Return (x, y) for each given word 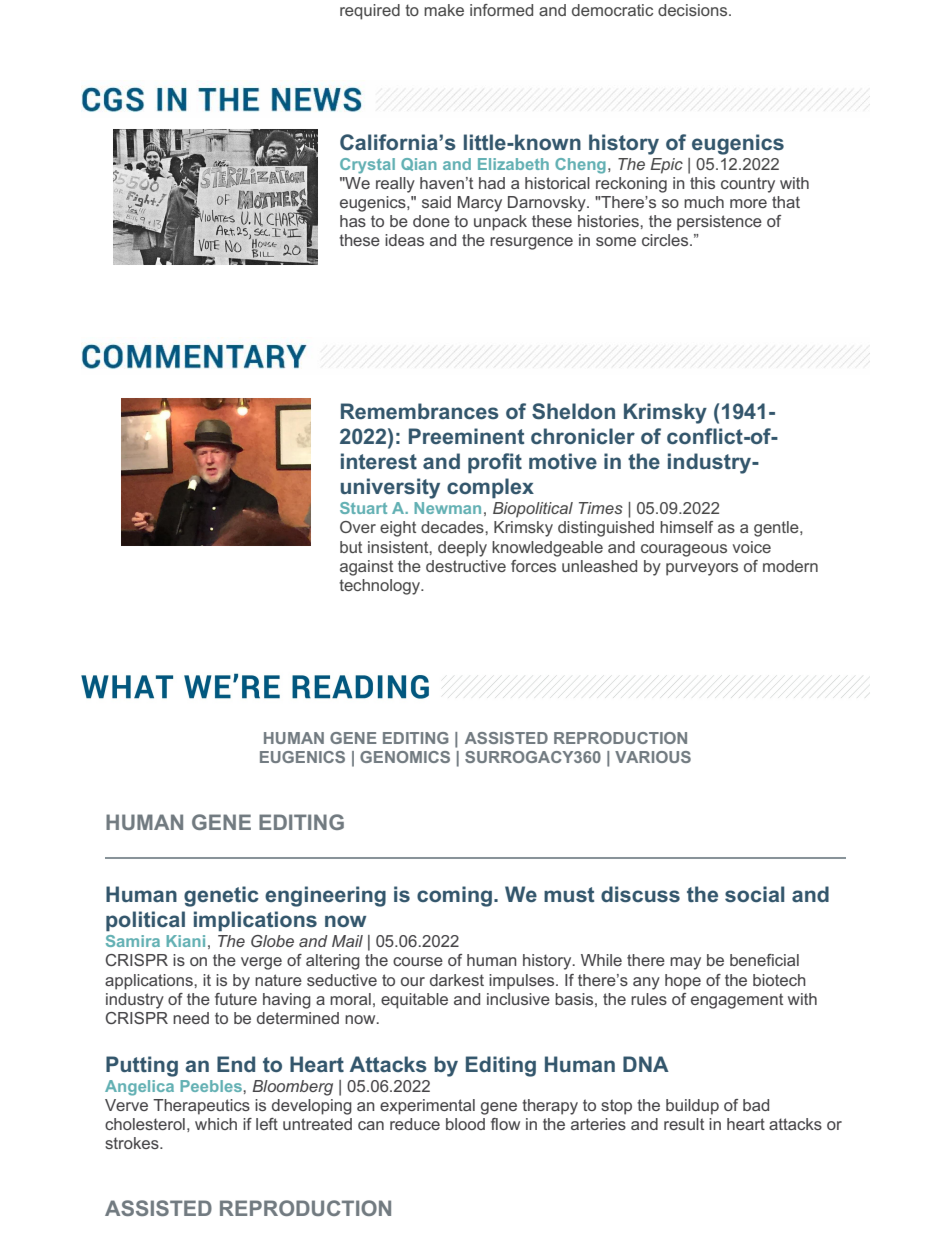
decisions (694, 10)
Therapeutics (201, 1107)
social (754, 894)
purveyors (702, 569)
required (370, 12)
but (351, 547)
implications (255, 921)
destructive (466, 566)
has (353, 221)
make (444, 10)
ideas (404, 240)
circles (666, 240)
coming (454, 896)
